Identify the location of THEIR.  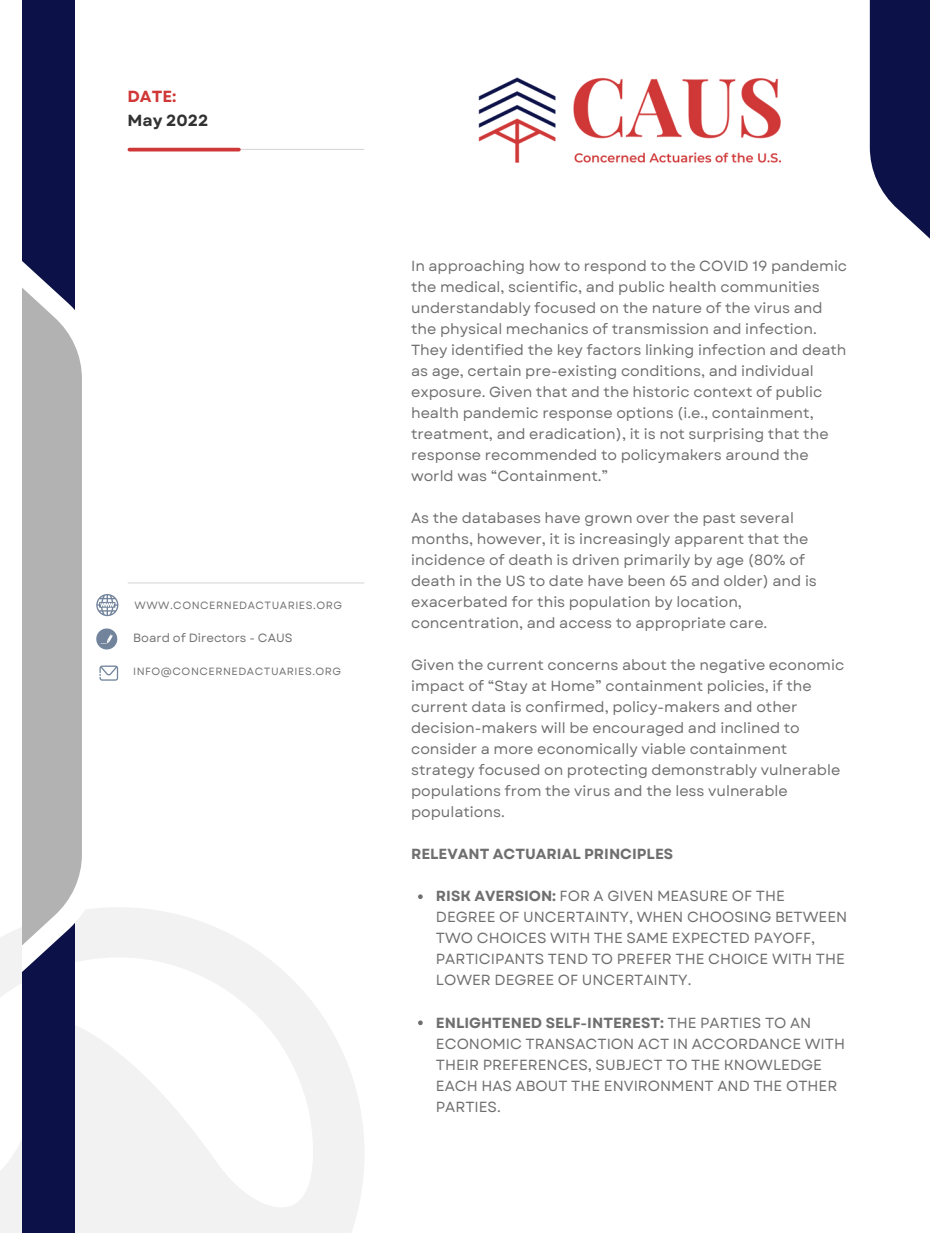
(457, 1065).
